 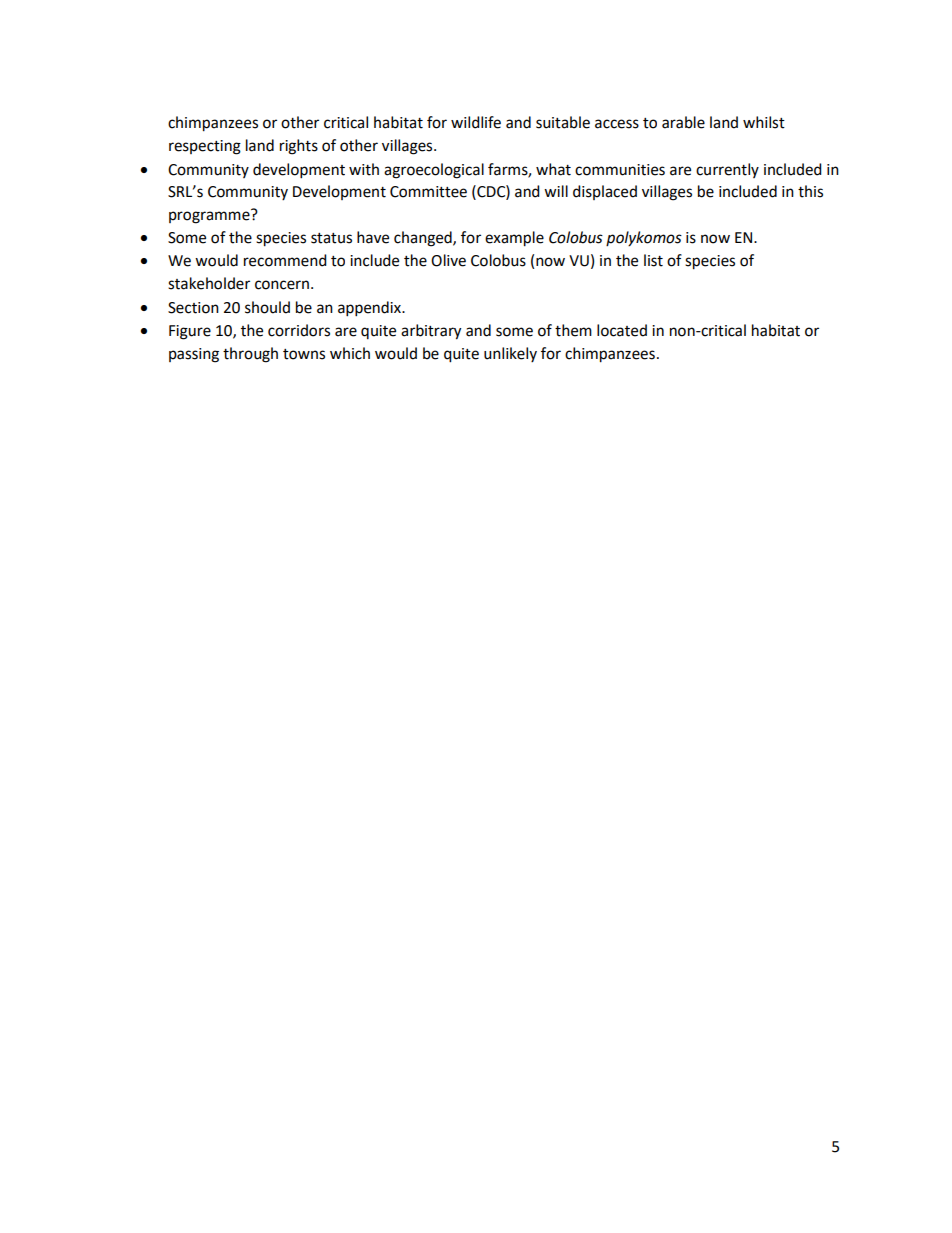 What do you see at coordinates (370, 309) in the document?
I see `appendix` at bounding box center [370, 309].
